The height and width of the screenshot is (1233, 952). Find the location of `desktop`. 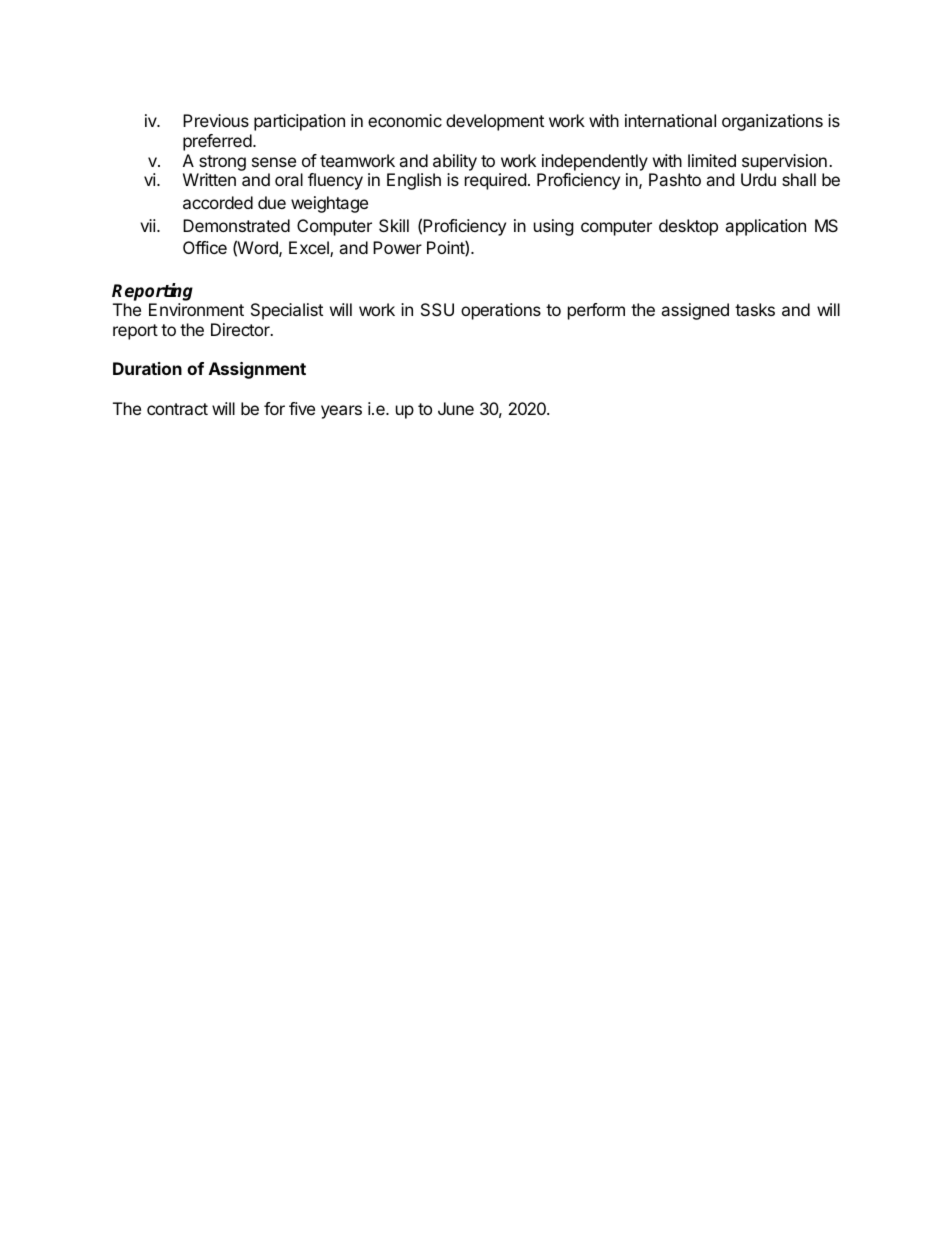

desktop is located at coordinates (688, 227).
